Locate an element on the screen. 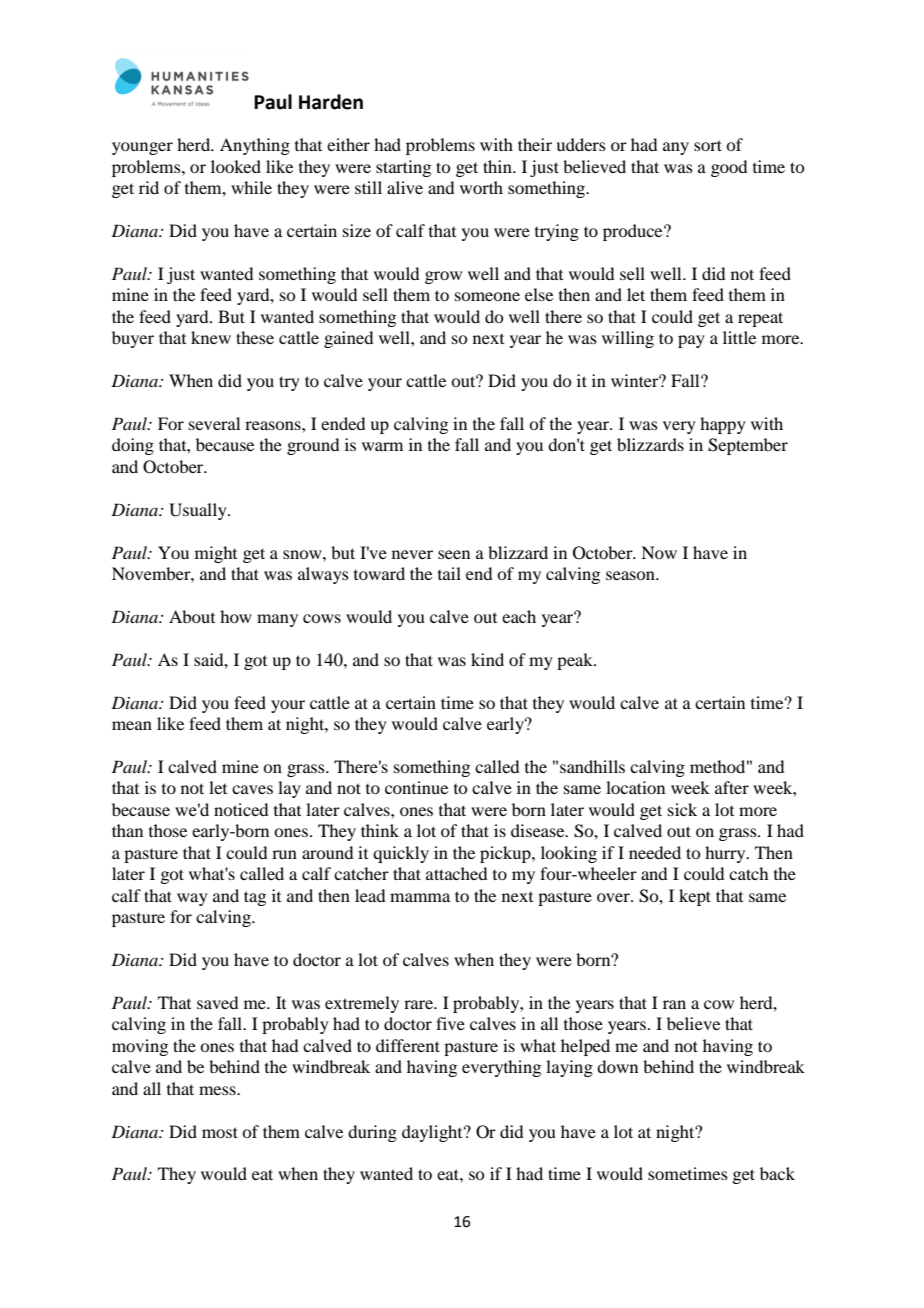  continue is located at coordinates (416, 787).
